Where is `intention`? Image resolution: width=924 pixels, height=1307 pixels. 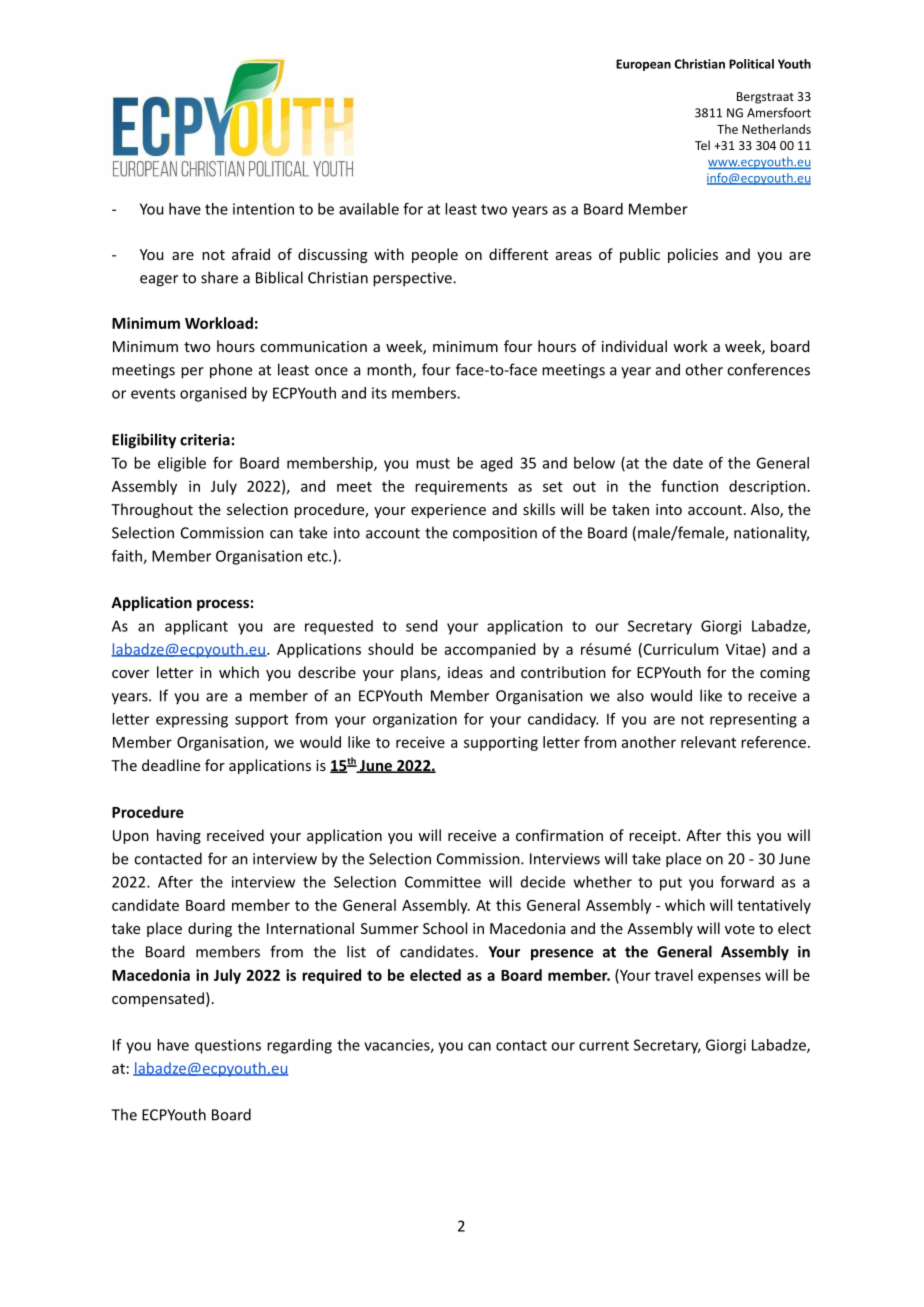
intention is located at coordinates (263, 209).
